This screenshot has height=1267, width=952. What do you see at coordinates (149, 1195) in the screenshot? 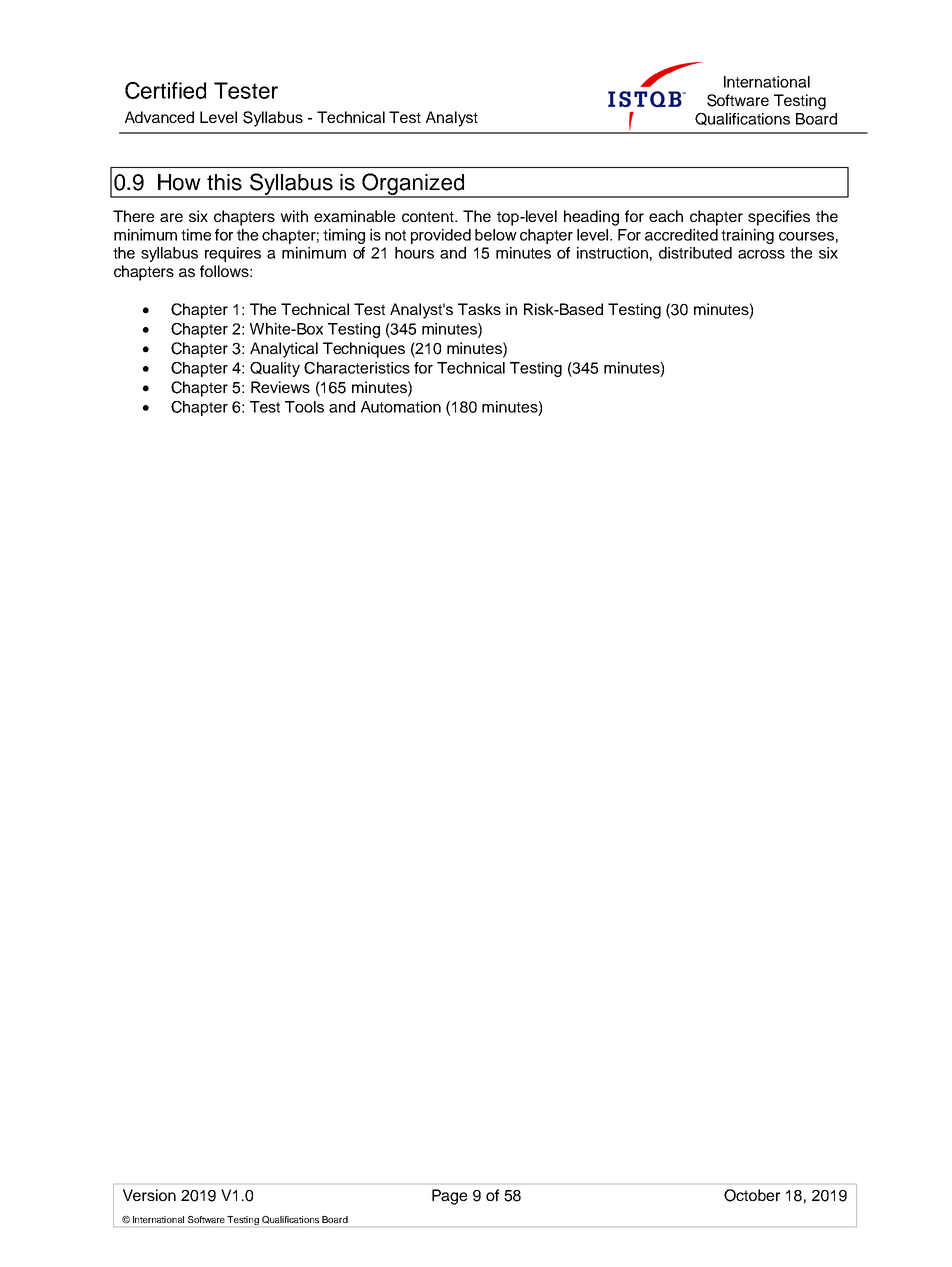
I see `Version` at bounding box center [149, 1195].
